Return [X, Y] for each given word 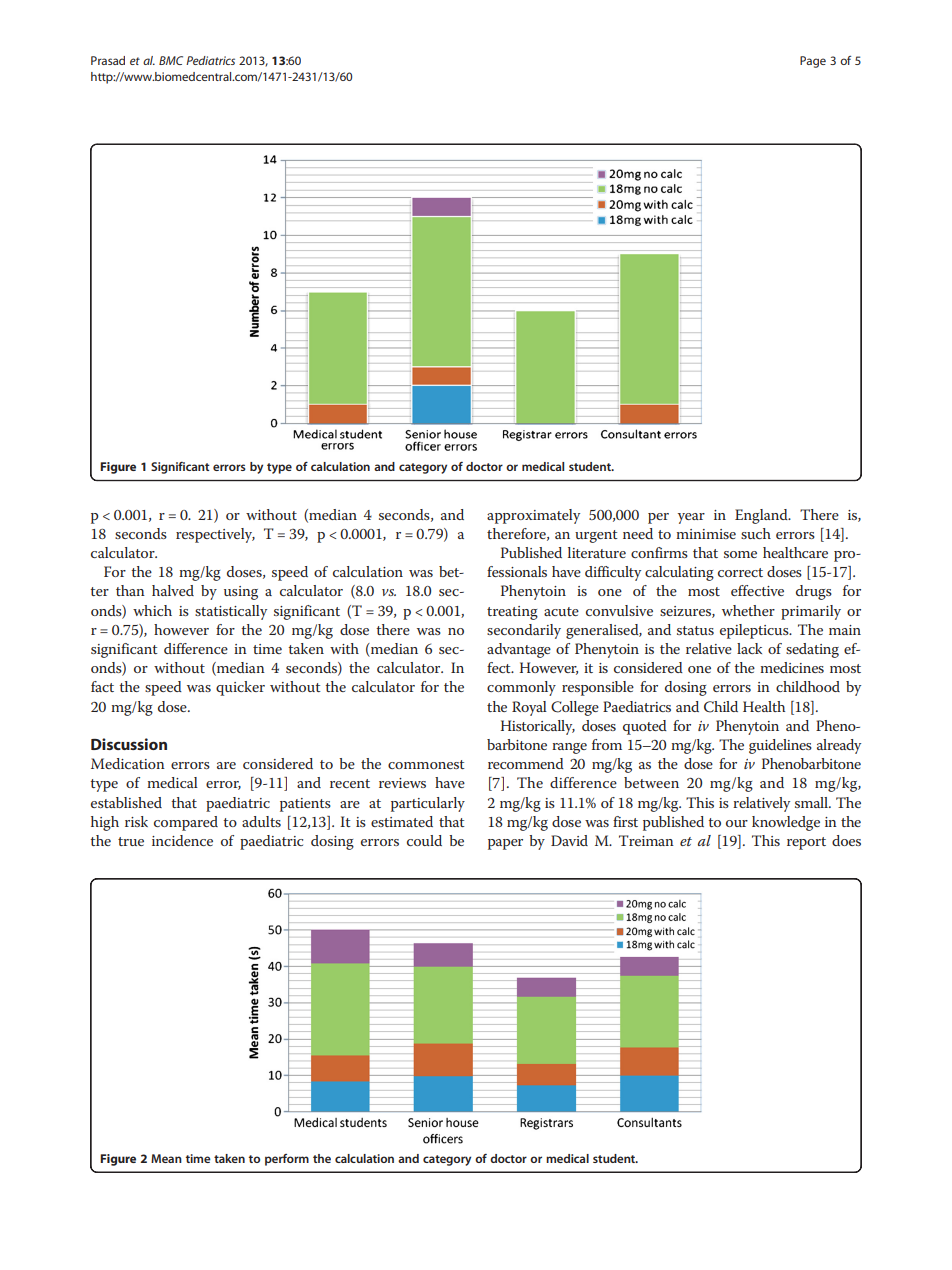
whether [748, 610]
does [846, 840]
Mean [166, 1158]
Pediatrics [210, 60]
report [806, 843]
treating [512, 613]
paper [505, 844]
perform [287, 1160]
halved [173, 590]
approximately [533, 516]
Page [813, 62]
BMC [171, 60]
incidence [182, 840]
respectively [215, 535]
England [762, 516]
